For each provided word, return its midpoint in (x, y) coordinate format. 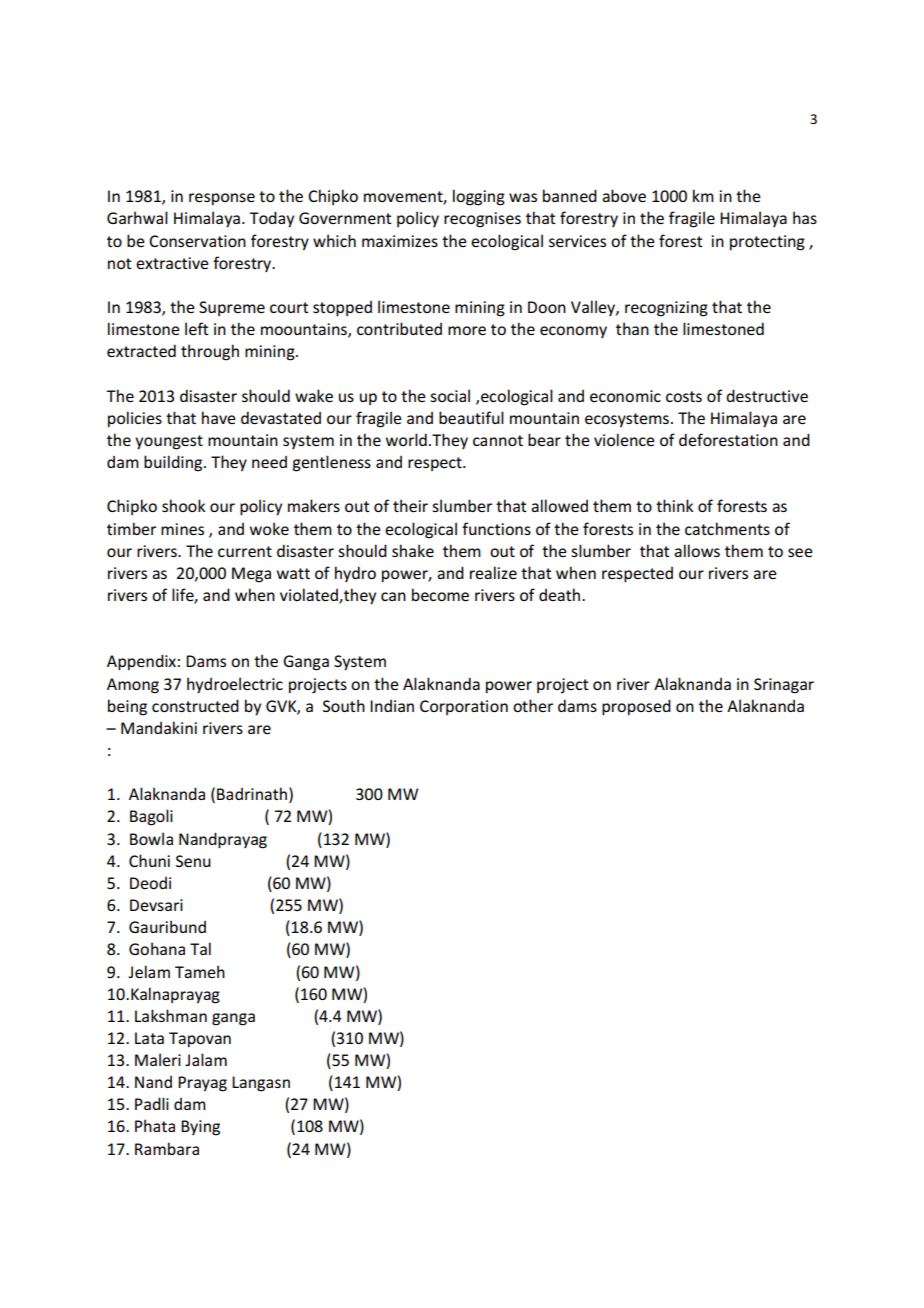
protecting (767, 243)
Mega (251, 575)
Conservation (197, 241)
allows (697, 550)
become (440, 594)
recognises (482, 220)
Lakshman (171, 1015)
